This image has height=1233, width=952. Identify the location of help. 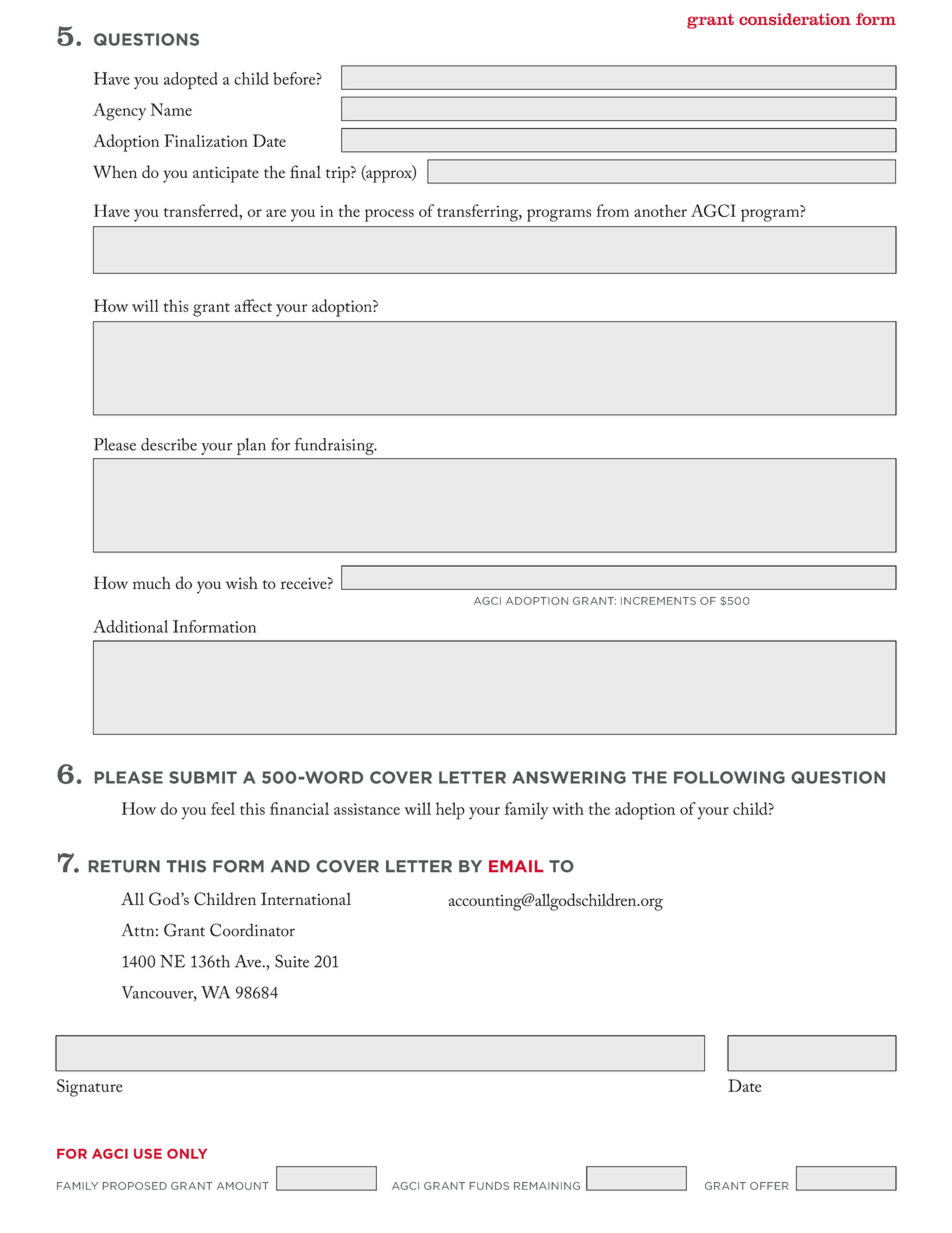
(450, 811).
